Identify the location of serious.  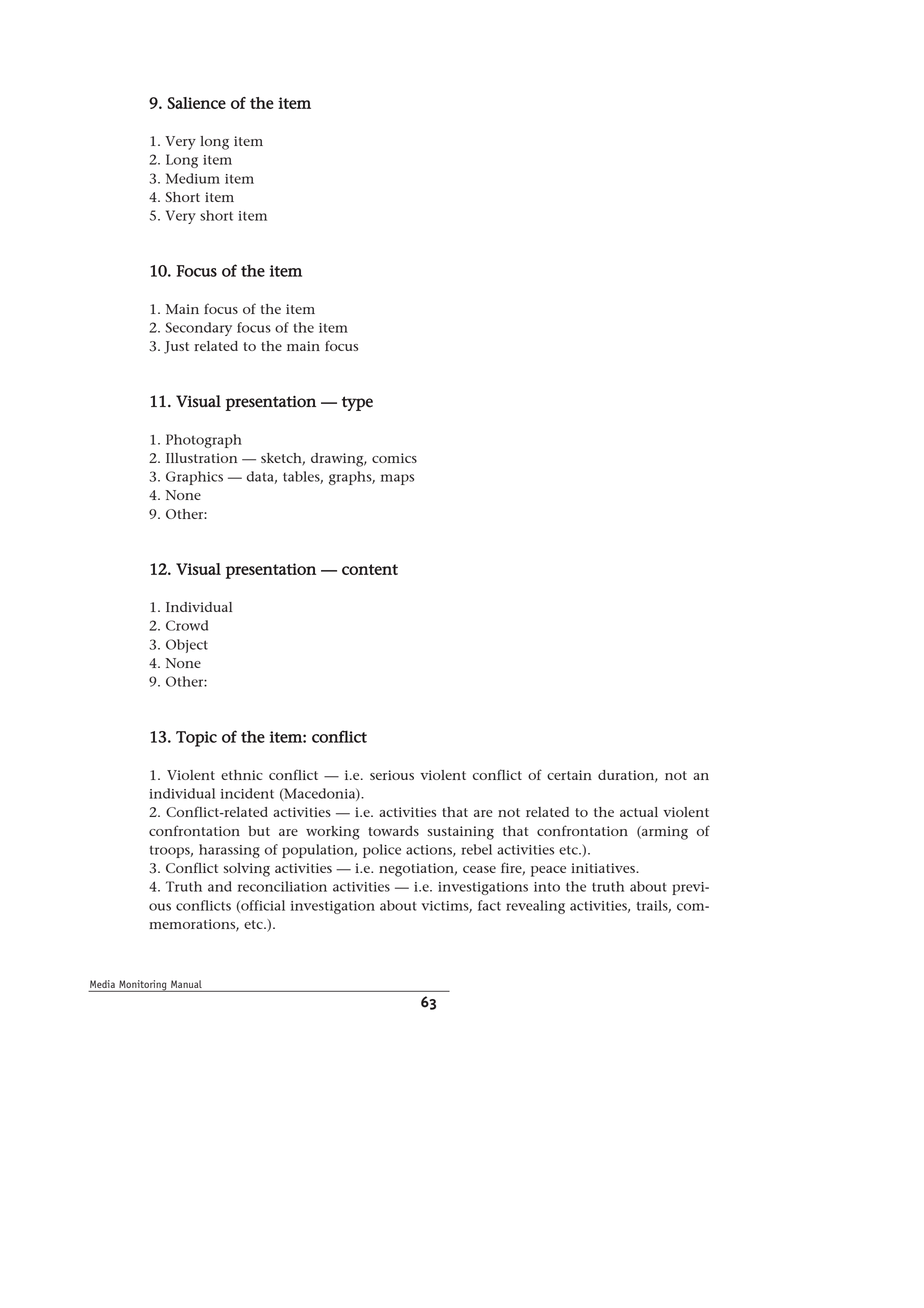
(392, 775).
